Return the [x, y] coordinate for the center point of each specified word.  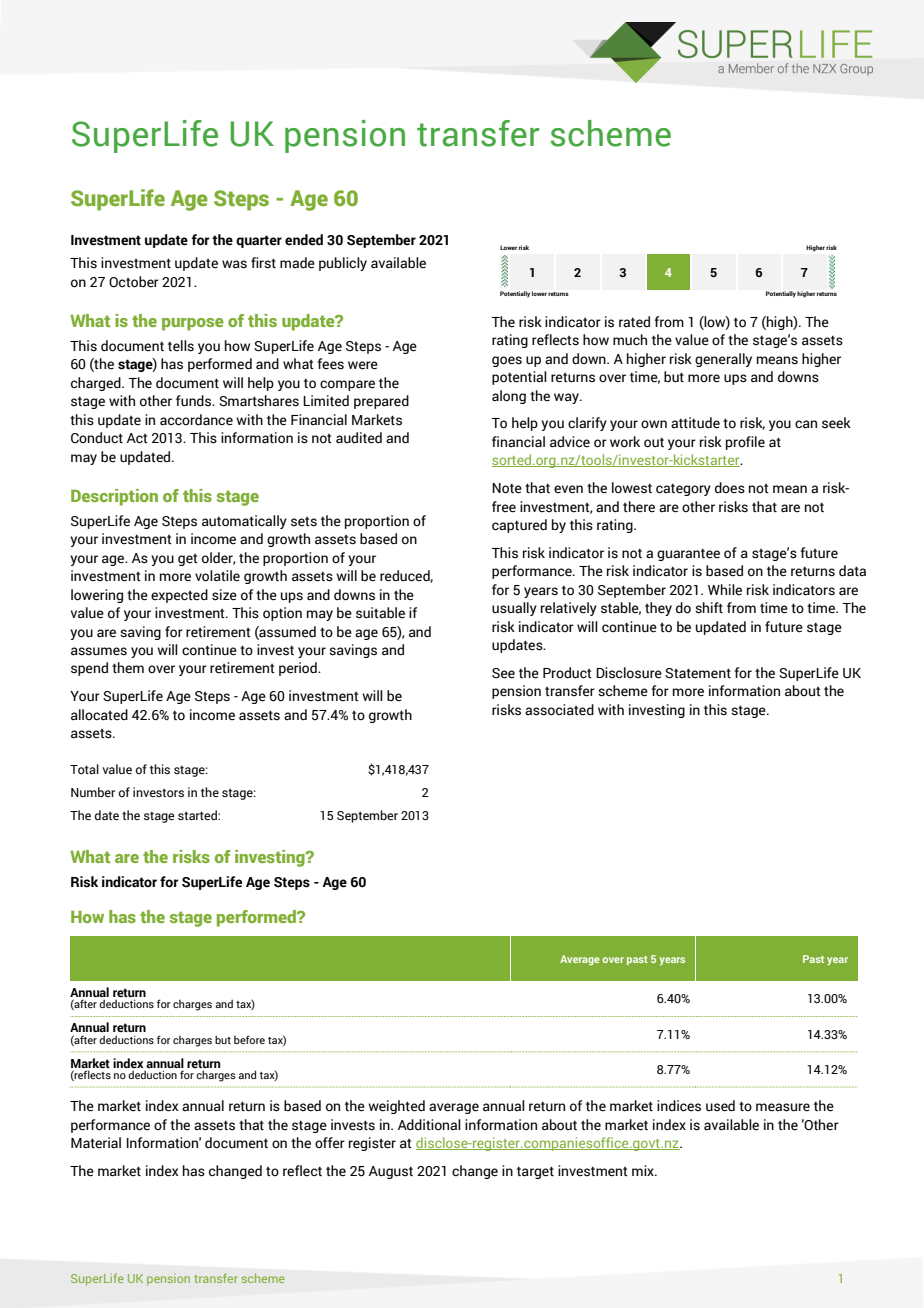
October [134, 282]
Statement [698, 673]
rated [634, 322]
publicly [343, 264]
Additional [429, 1125]
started [198, 815]
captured [519, 526]
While [725, 590]
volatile [217, 576]
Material [96, 1143]
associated [559, 710]
